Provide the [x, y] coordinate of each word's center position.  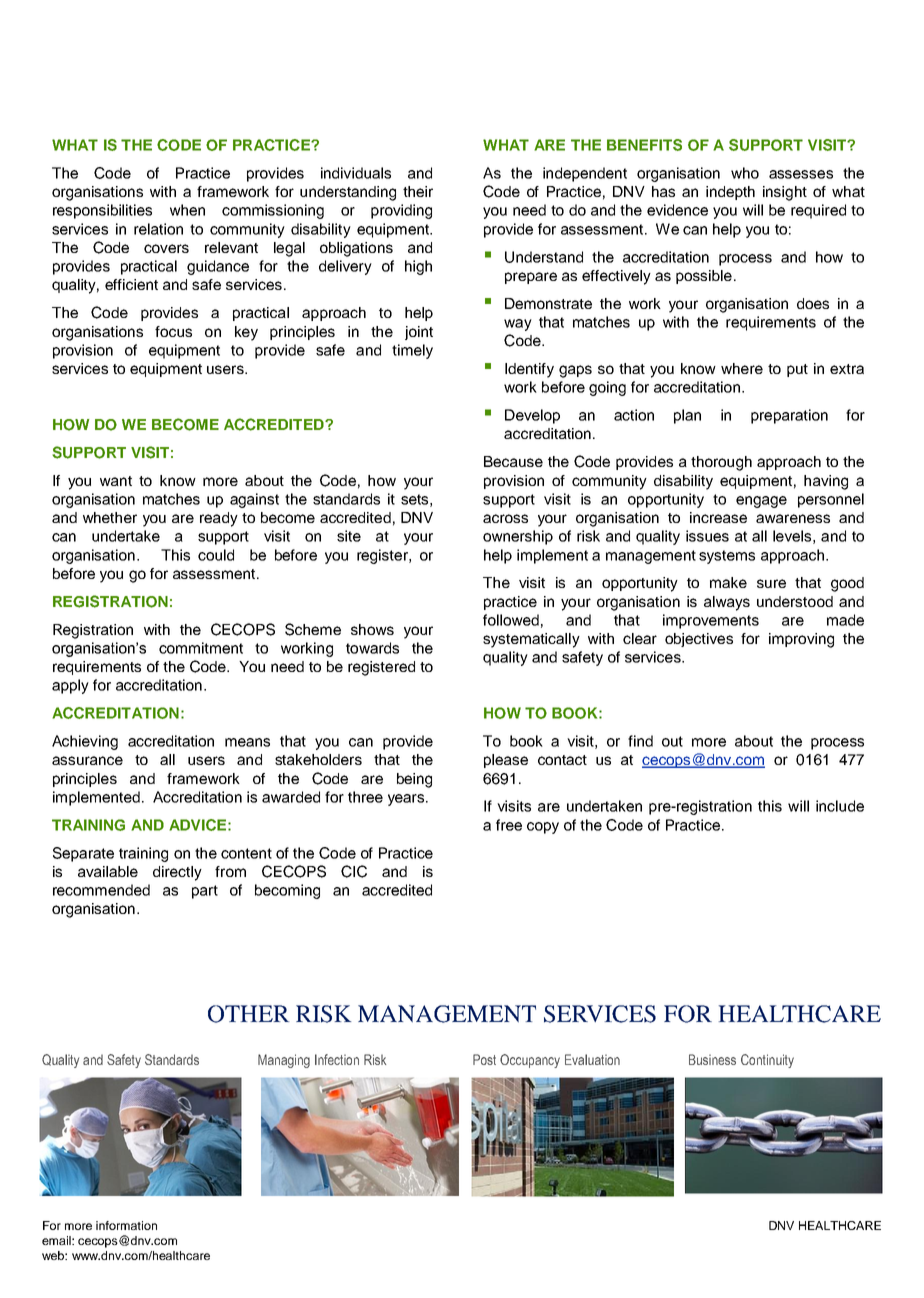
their [418, 191]
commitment [201, 648]
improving [801, 640]
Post [484, 1059]
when [187, 210]
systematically [531, 640]
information [126, 1225]
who [745, 173]
